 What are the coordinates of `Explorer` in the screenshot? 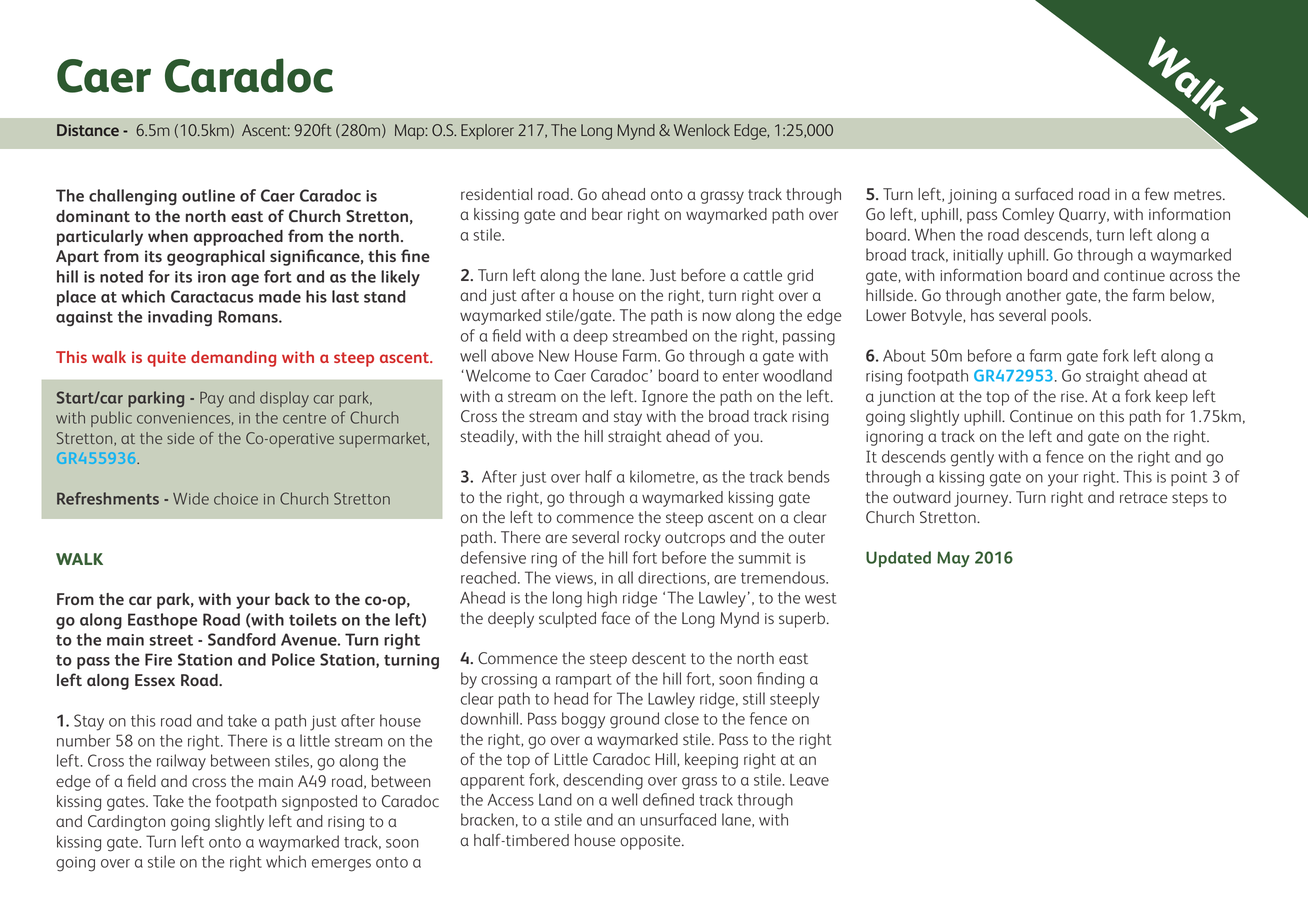 It's located at (487, 132).
